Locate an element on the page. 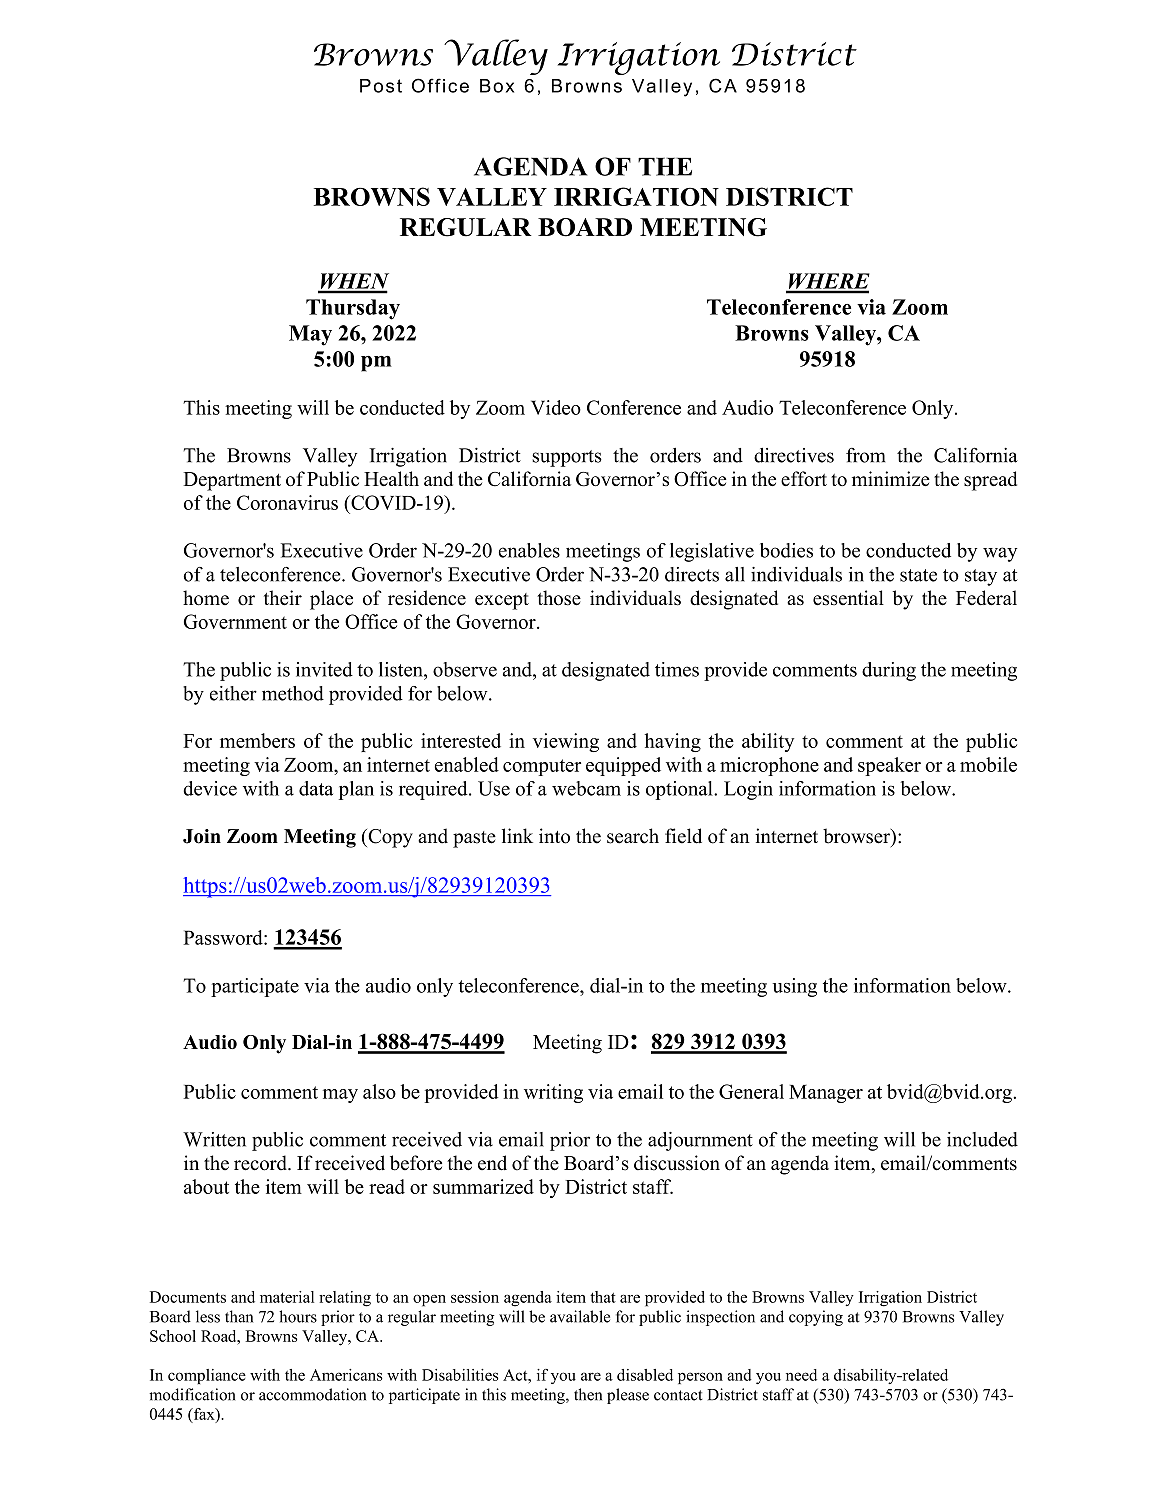 This image has height=1491, width=1153. hours is located at coordinates (298, 1316).
